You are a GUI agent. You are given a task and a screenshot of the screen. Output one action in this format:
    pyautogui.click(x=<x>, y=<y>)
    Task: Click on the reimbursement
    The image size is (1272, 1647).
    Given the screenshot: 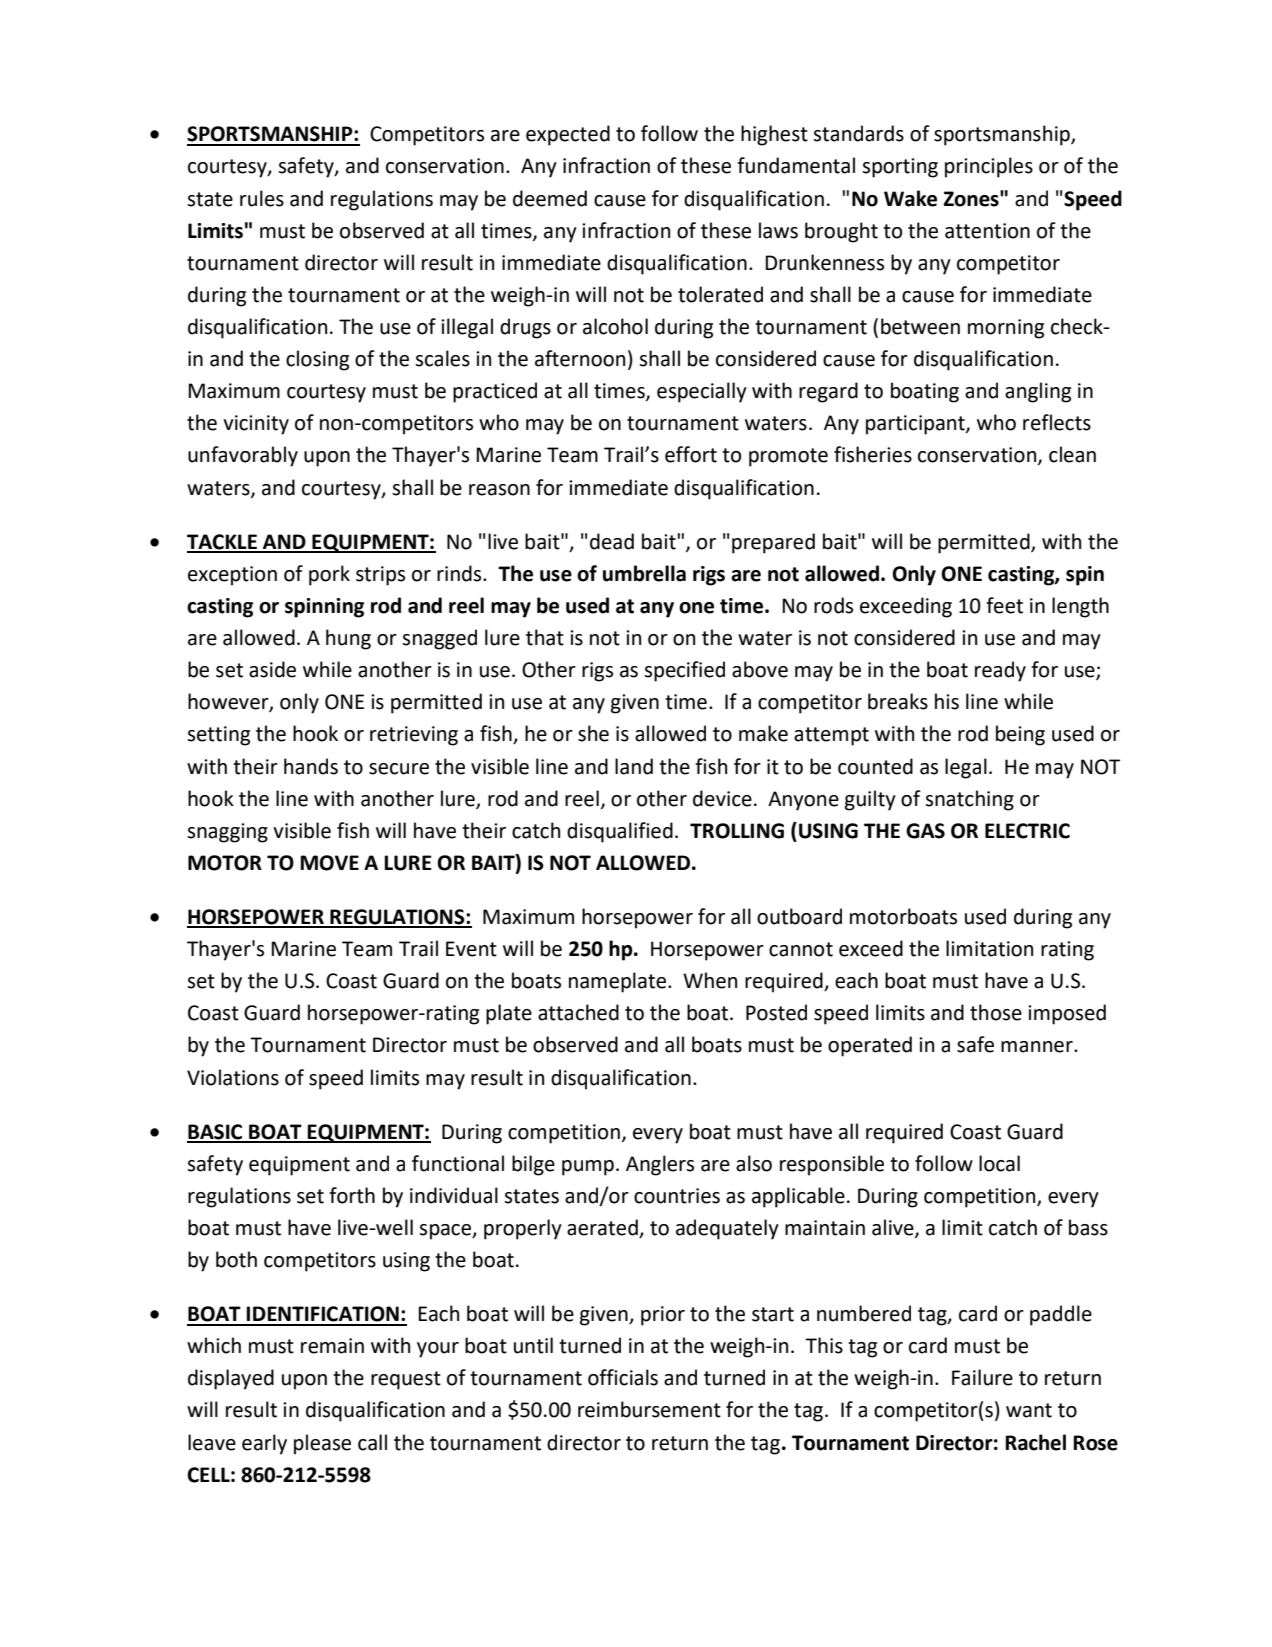 What is the action you would take?
    pyautogui.click(x=649, y=1409)
